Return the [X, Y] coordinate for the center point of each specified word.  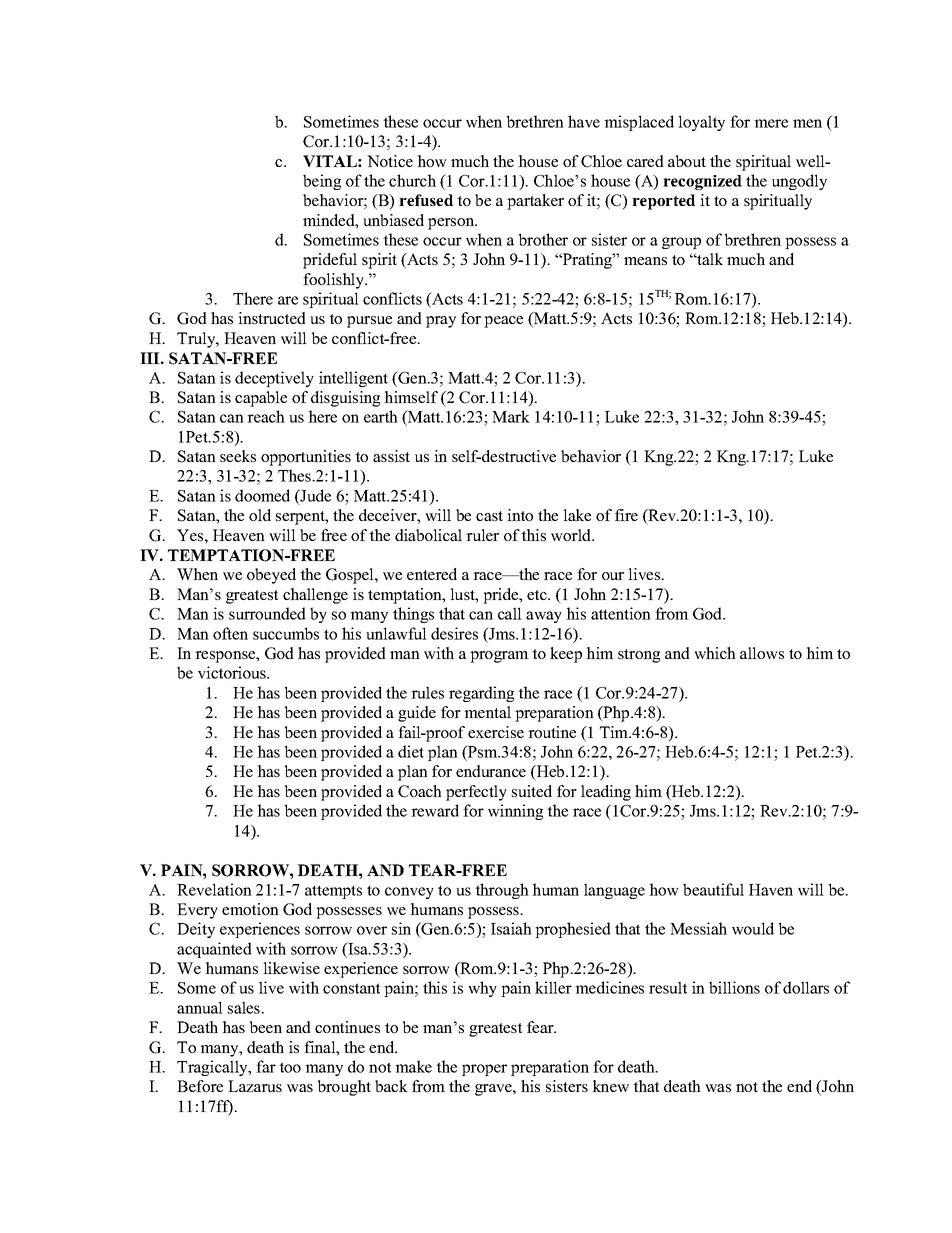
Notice [390, 161]
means [645, 261]
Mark [511, 416]
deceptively [274, 379]
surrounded [267, 613]
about [687, 161]
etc [538, 595]
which [715, 653]
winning [515, 812]
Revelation [214, 889]
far [266, 1066]
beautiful [713, 889]
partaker [535, 202]
